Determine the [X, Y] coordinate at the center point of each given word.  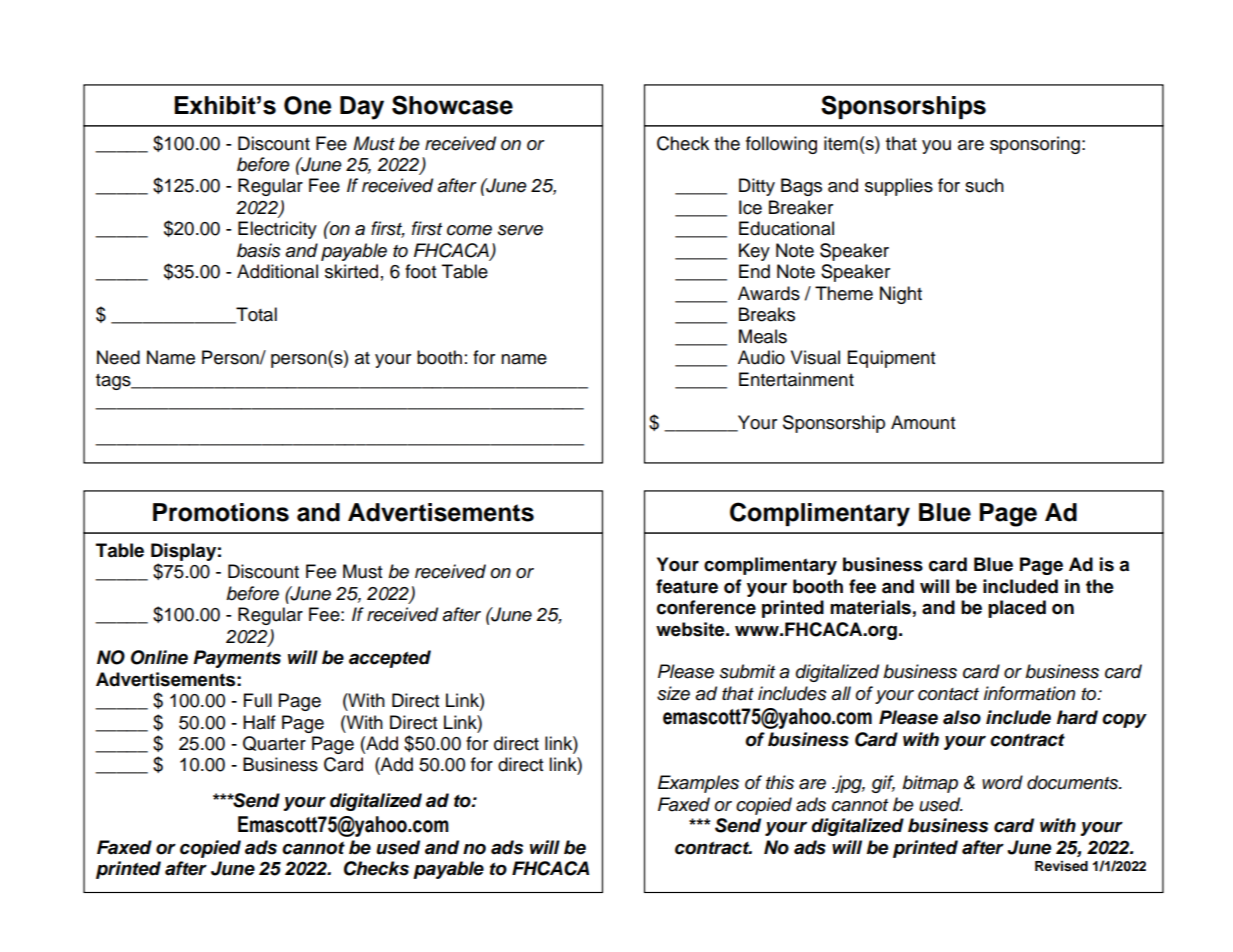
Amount [923, 422]
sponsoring [1035, 145]
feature [687, 586]
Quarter [274, 743]
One [308, 105]
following [781, 145]
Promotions [221, 512]
